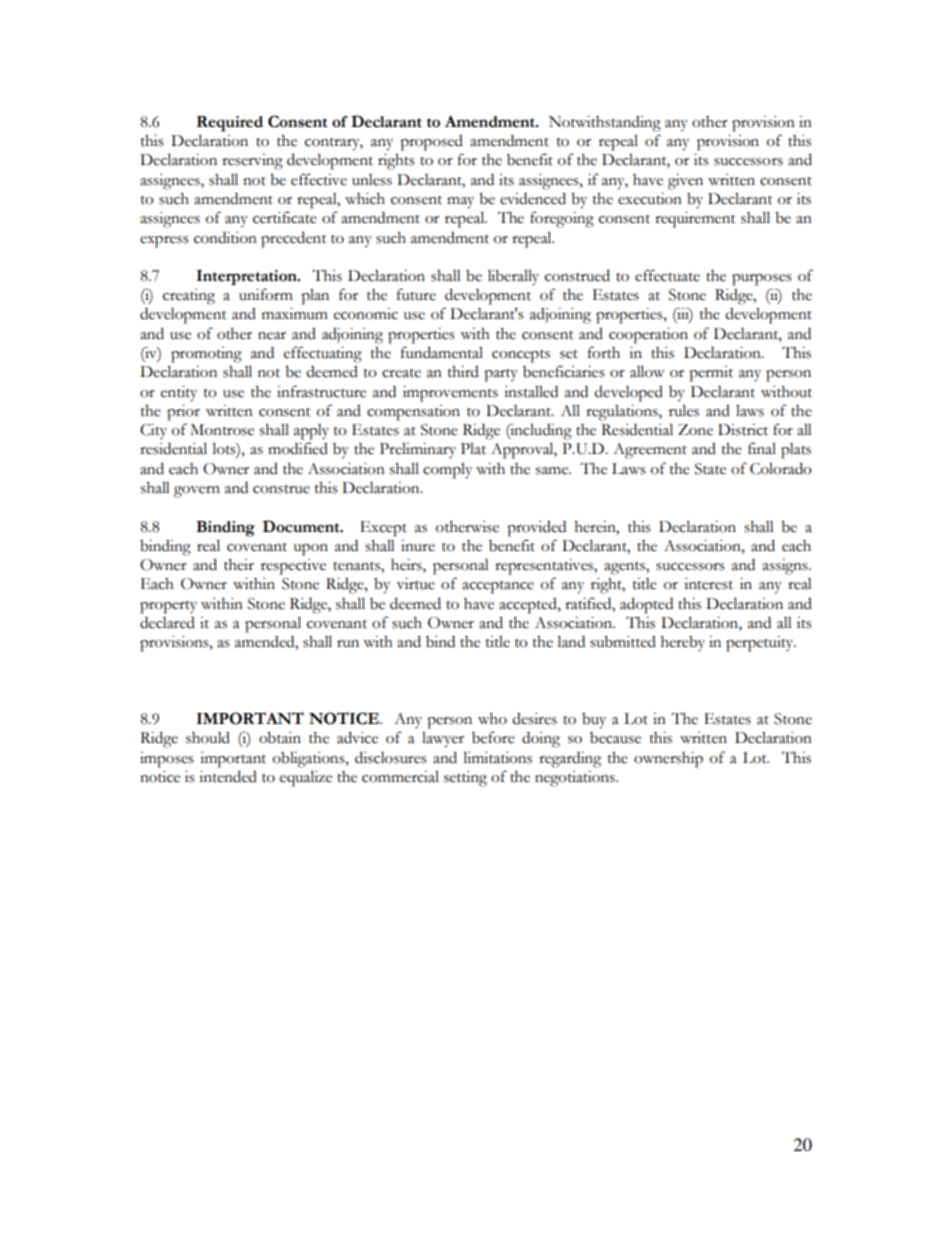 The width and height of the image is (952, 1233). Describe the element at coordinates (168, 607) in the image. I see `property` at that location.
